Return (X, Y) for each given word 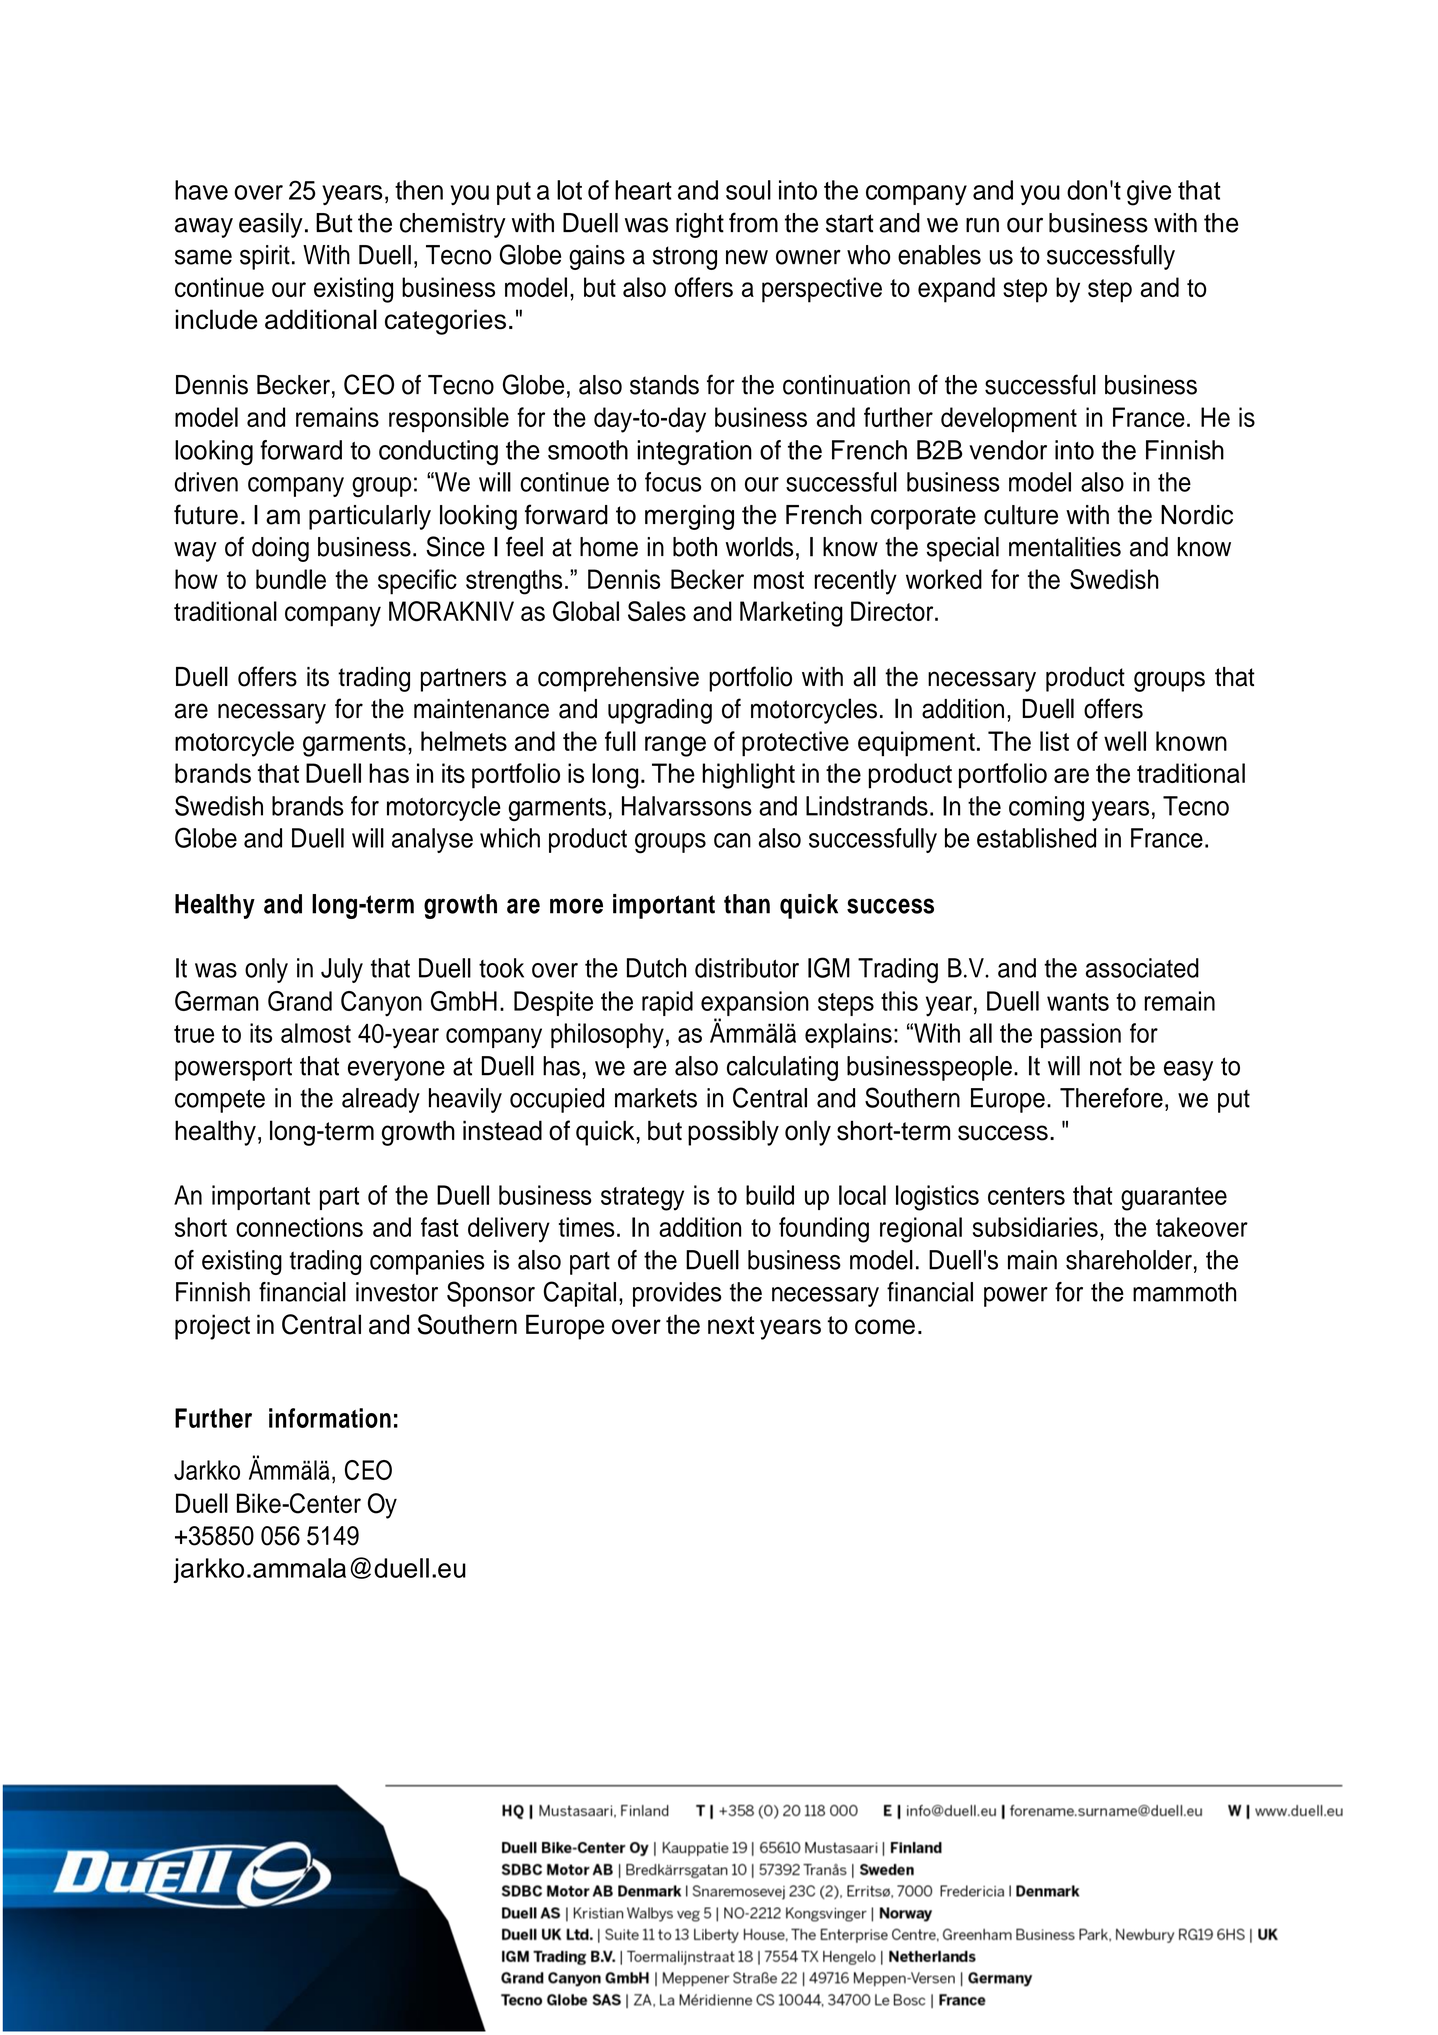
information (330, 1418)
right (700, 225)
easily (271, 225)
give (1149, 193)
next (731, 1325)
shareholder (1129, 1260)
